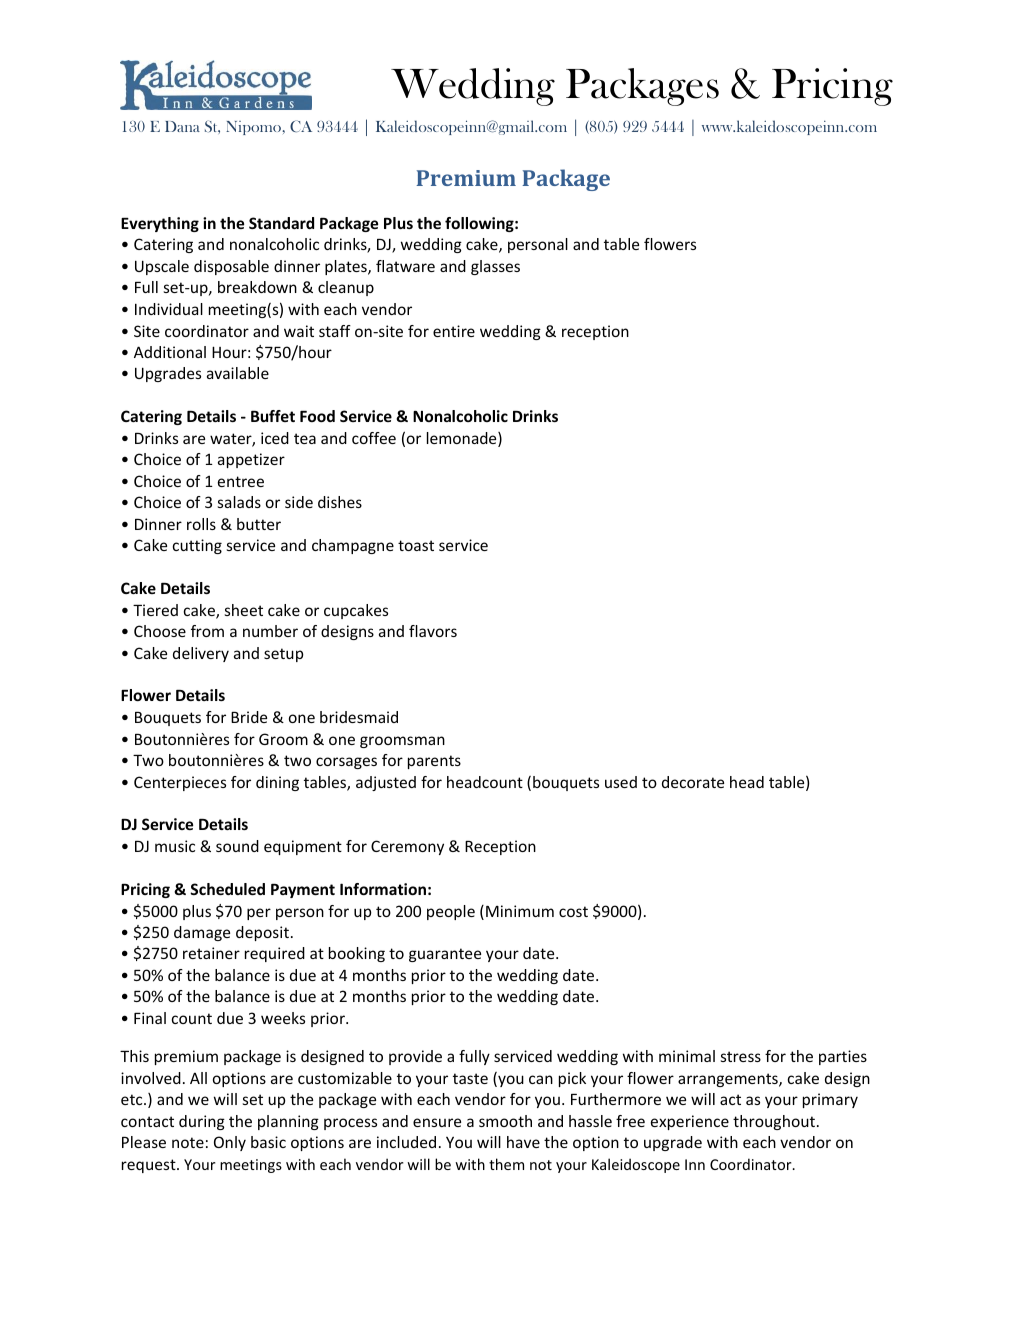 The width and height of the image is (1026, 1327). Describe the element at coordinates (241, 481) in the image. I see `entree` at that location.
